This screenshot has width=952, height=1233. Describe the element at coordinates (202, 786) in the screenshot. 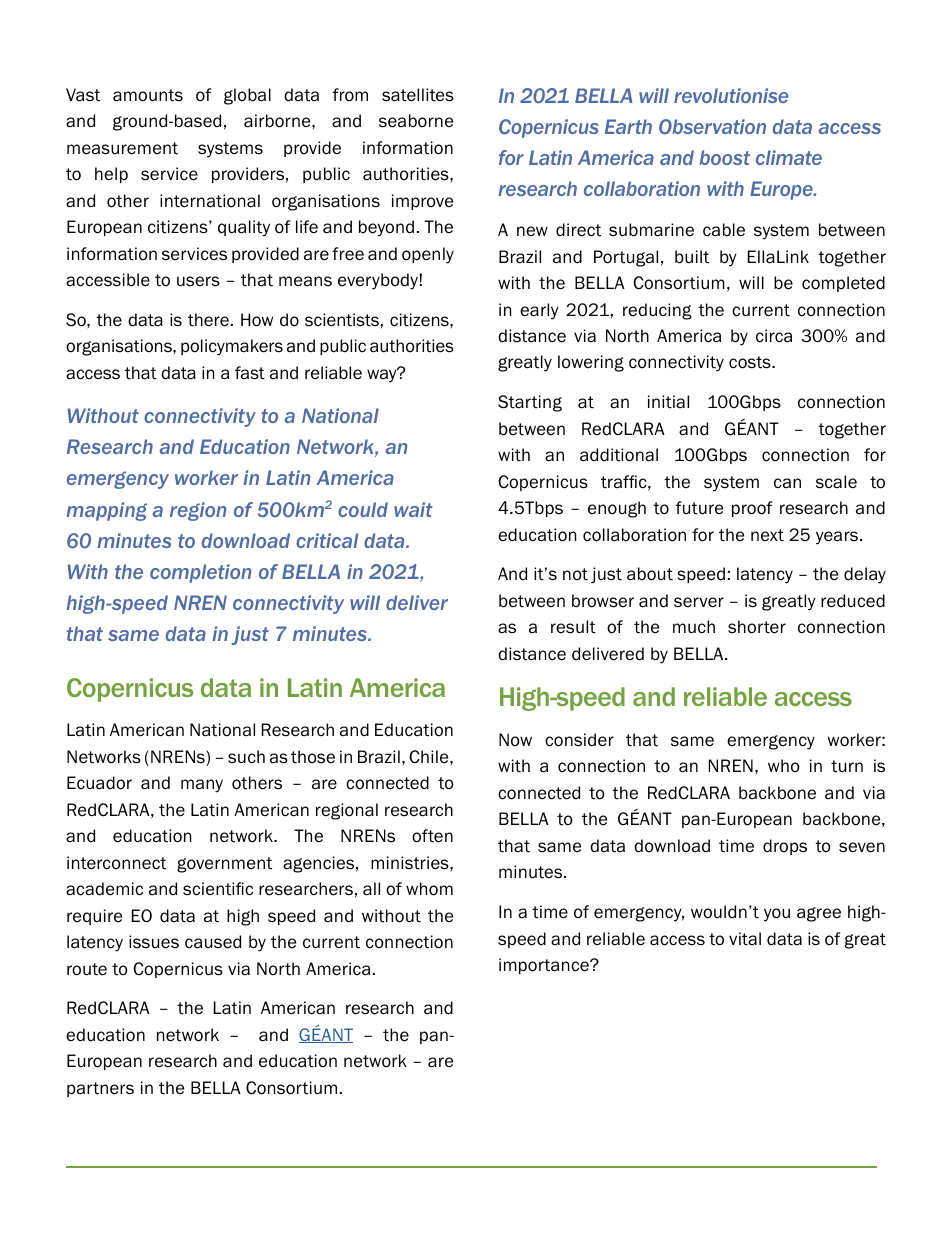

I see `many` at that location.
